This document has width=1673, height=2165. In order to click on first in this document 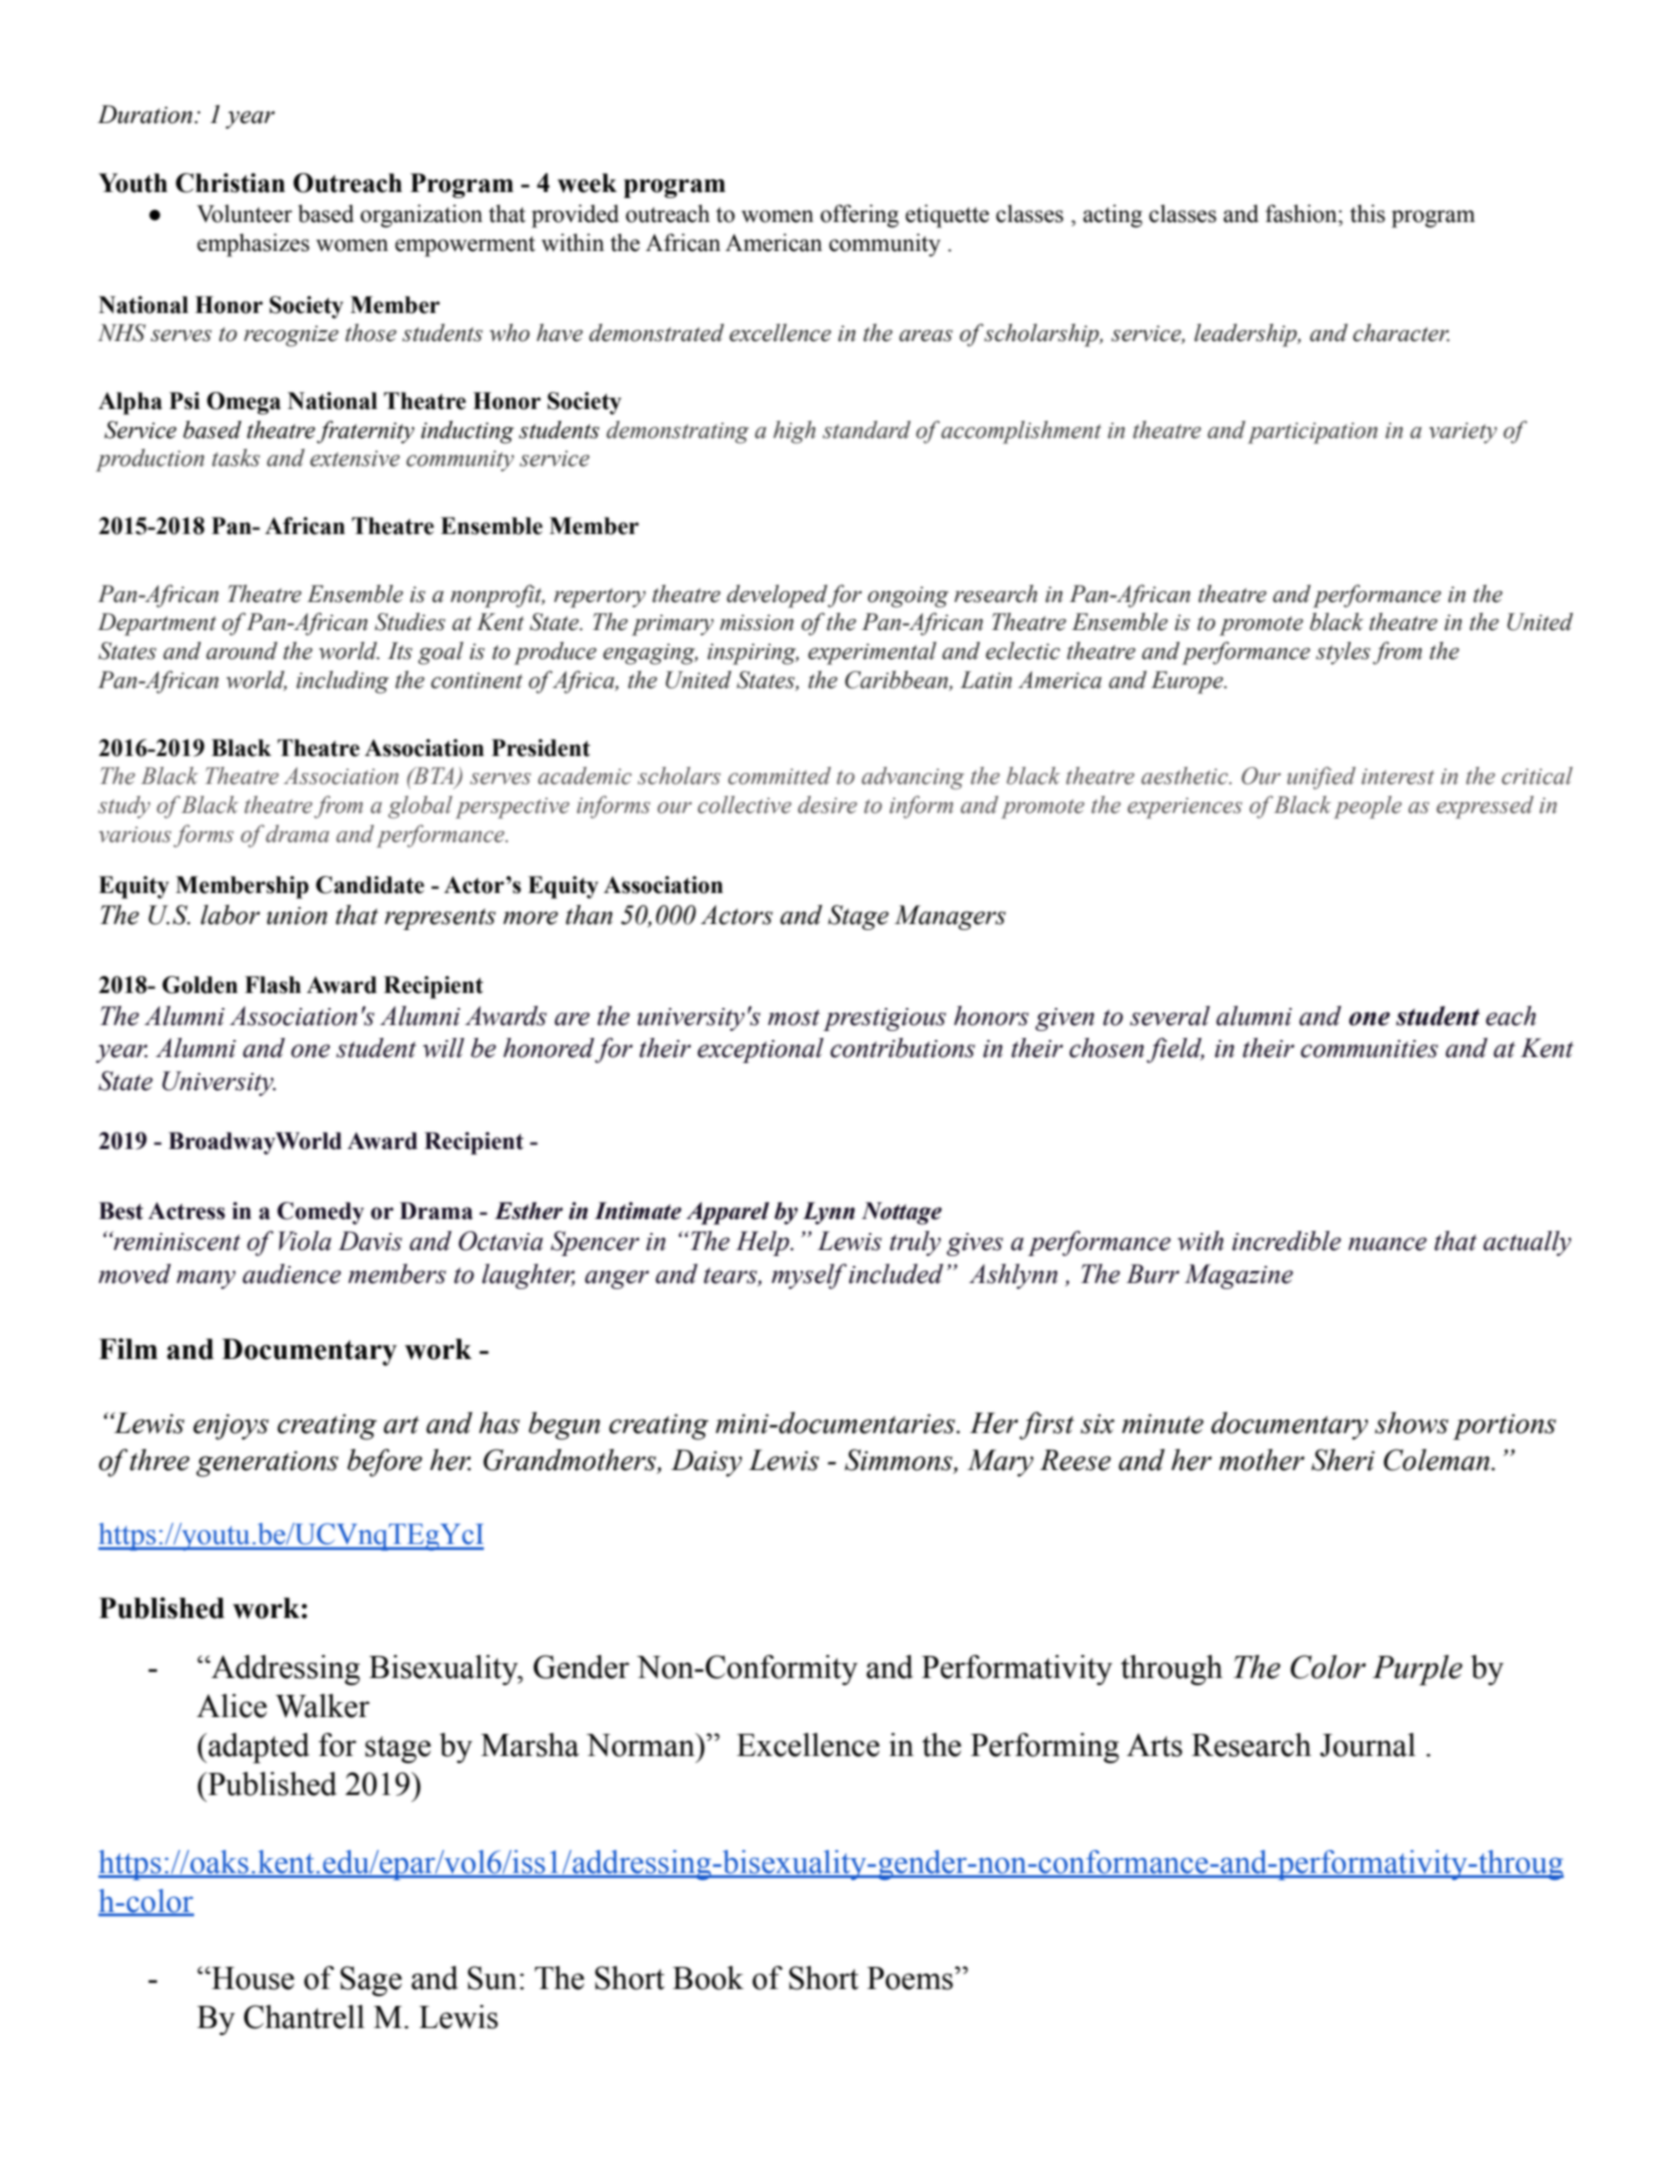, I will do `click(1046, 1426)`.
